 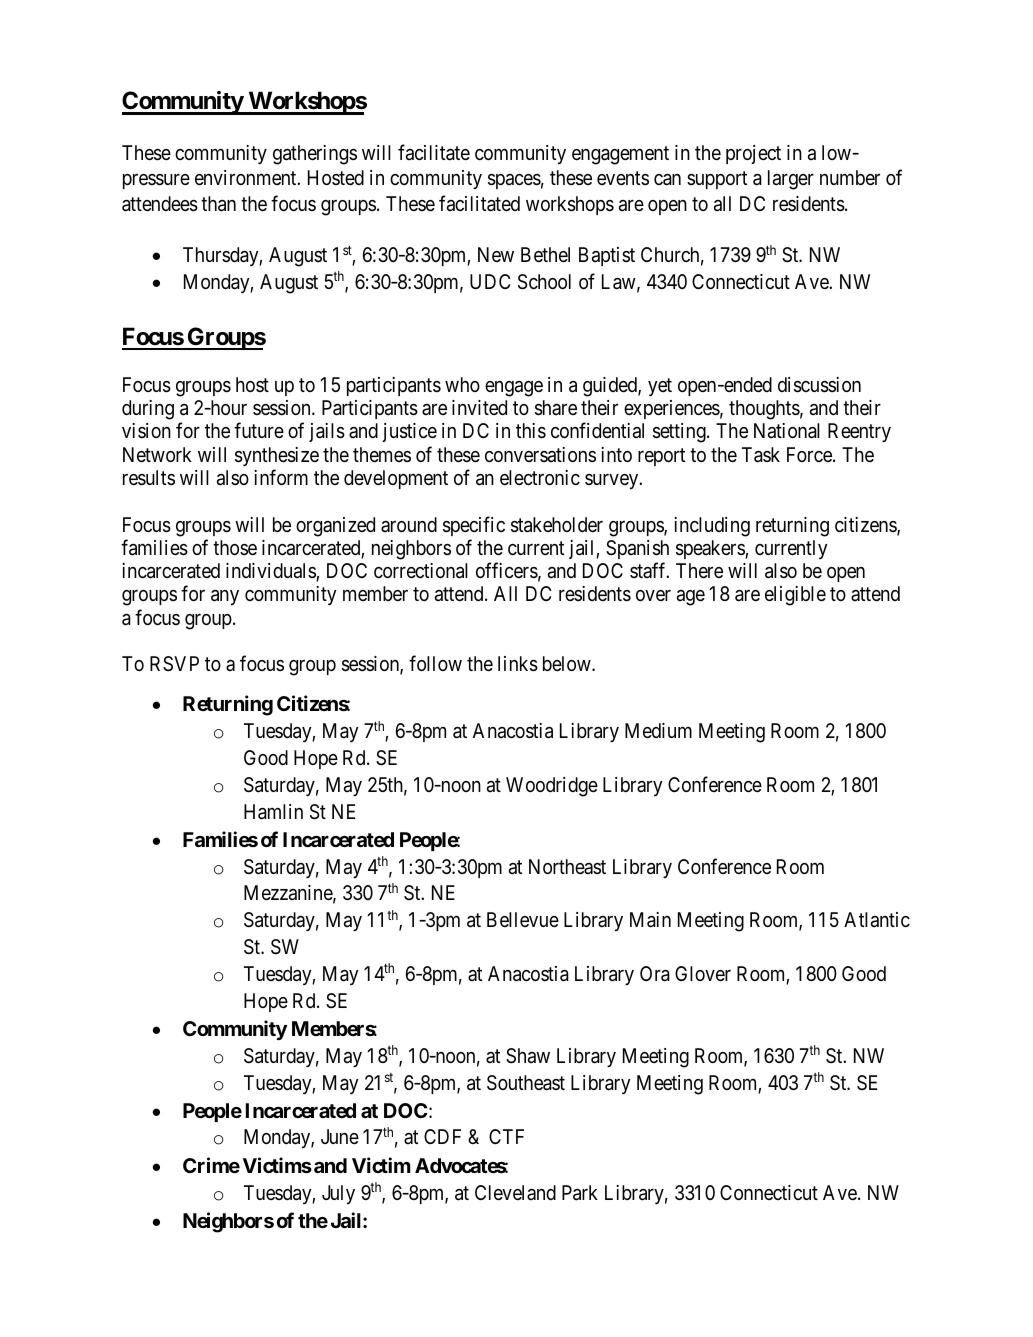 I want to click on New, so click(x=496, y=254).
